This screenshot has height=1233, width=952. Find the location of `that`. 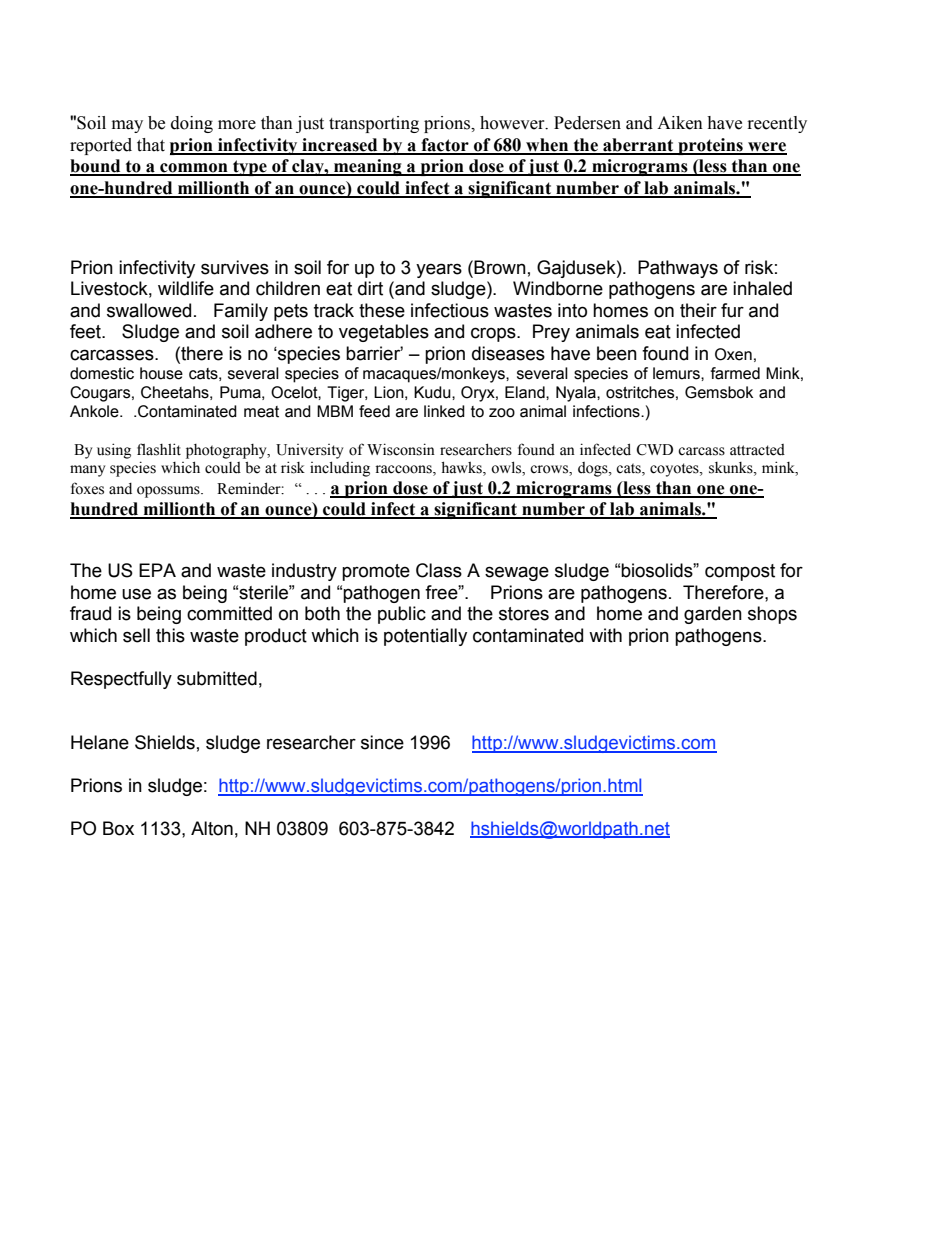

that is located at coordinates (151, 145).
